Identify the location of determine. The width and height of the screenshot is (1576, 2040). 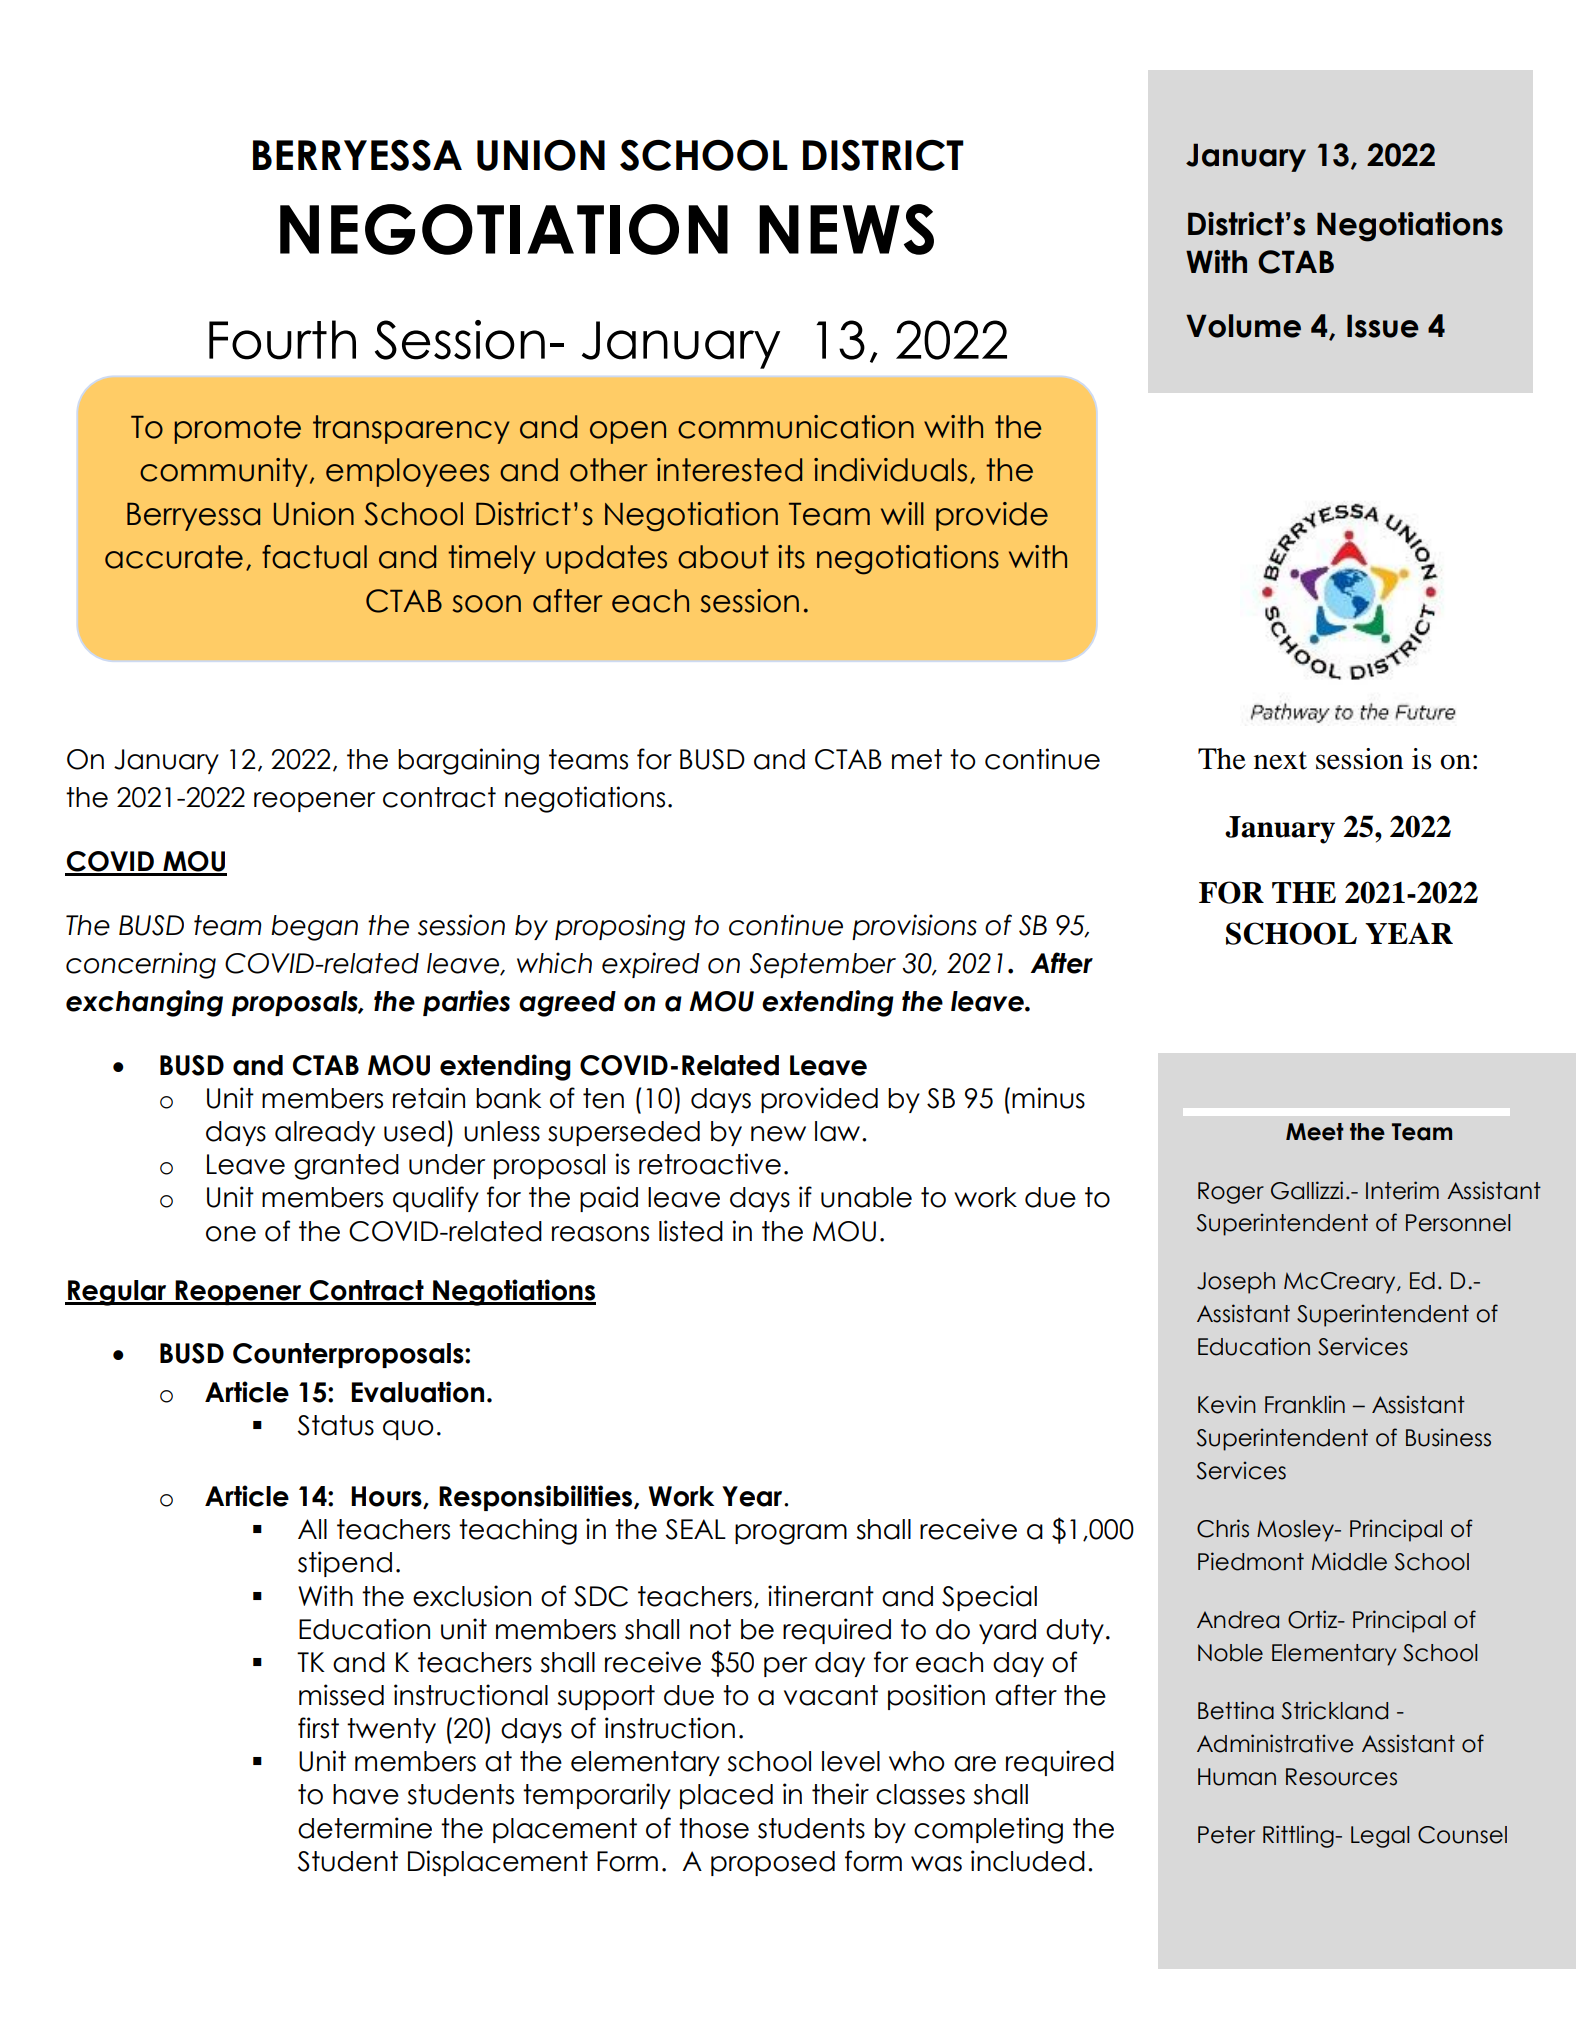
(365, 1828).
